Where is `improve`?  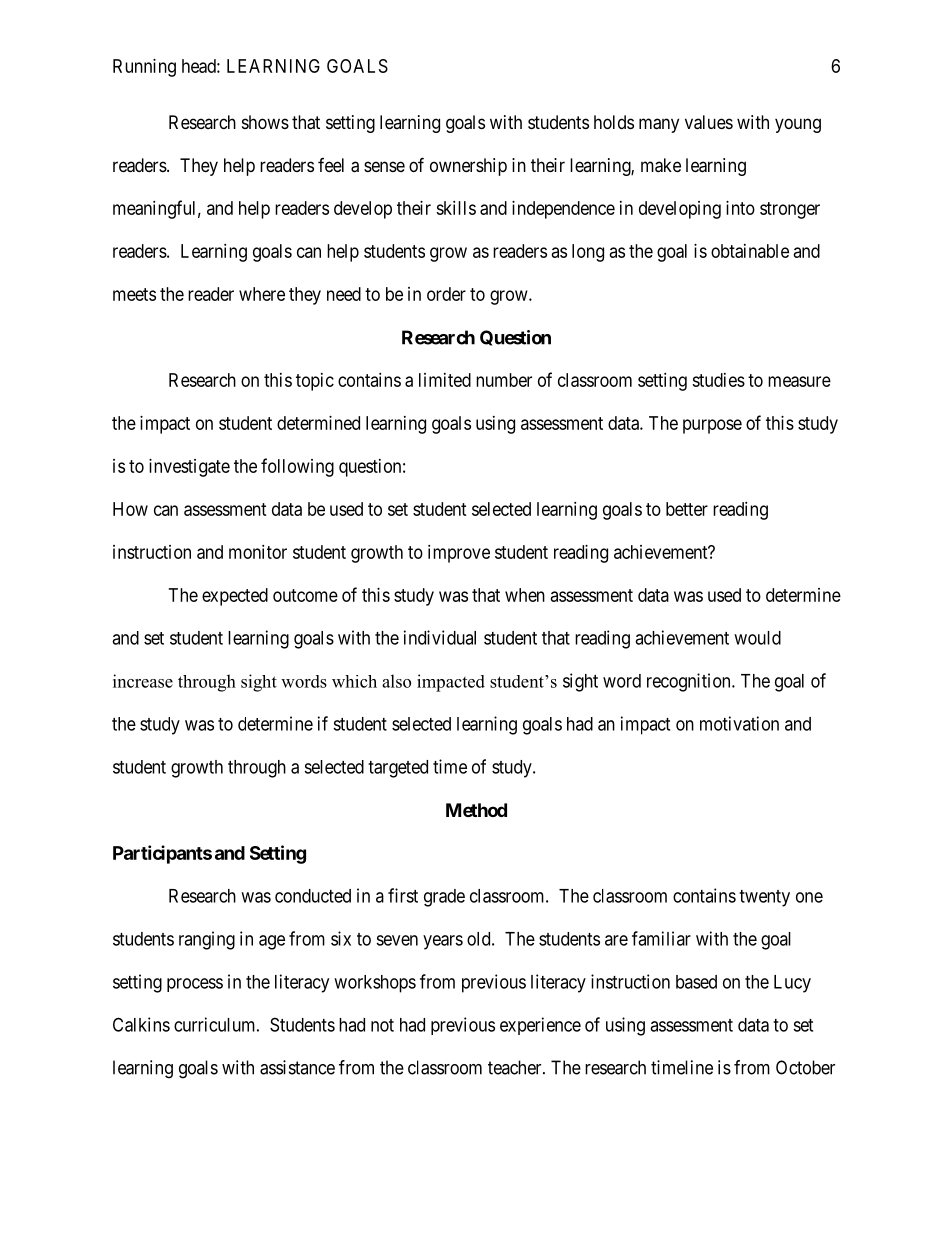
improve is located at coordinates (459, 554).
